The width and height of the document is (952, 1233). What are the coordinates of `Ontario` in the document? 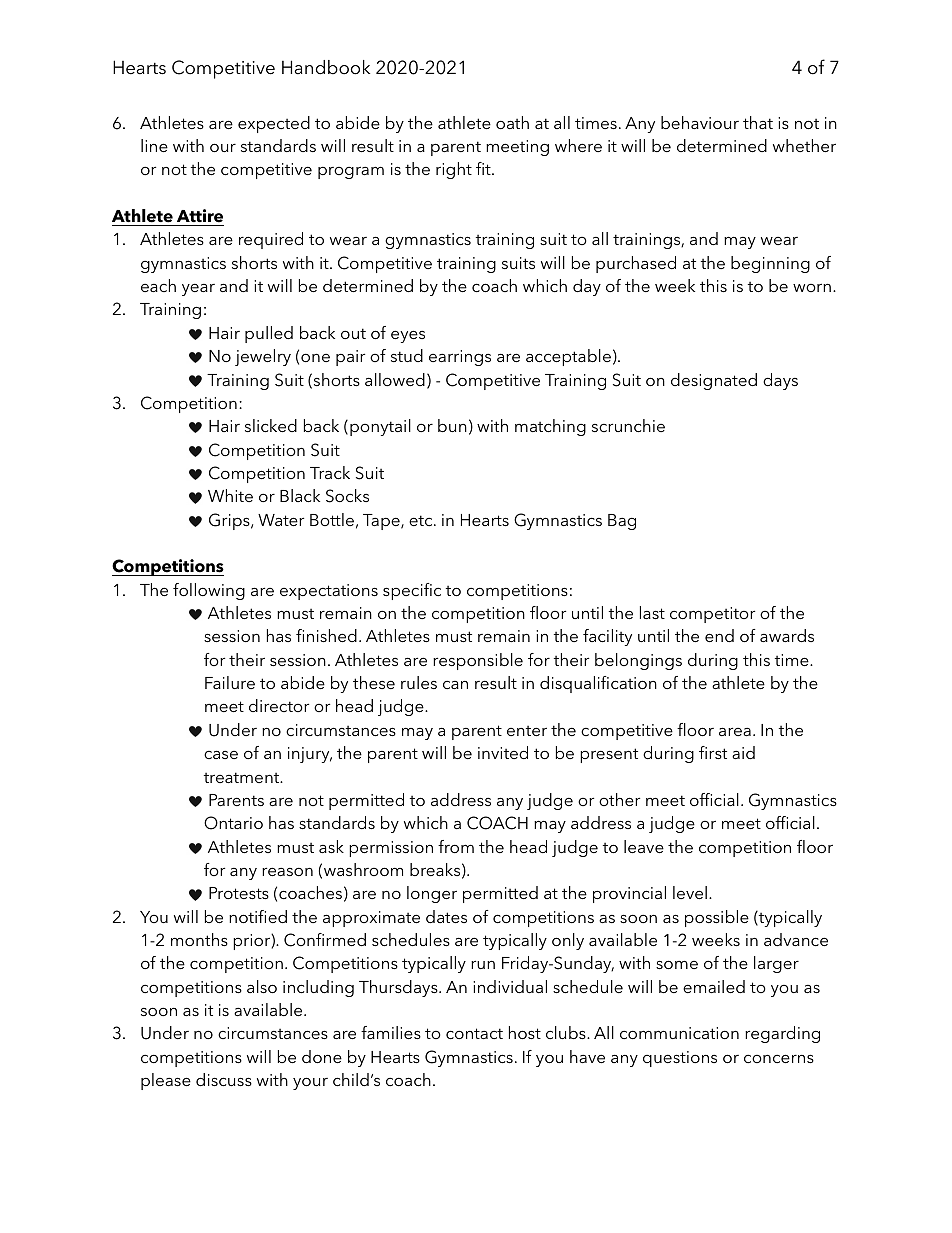 It's located at (233, 823).
